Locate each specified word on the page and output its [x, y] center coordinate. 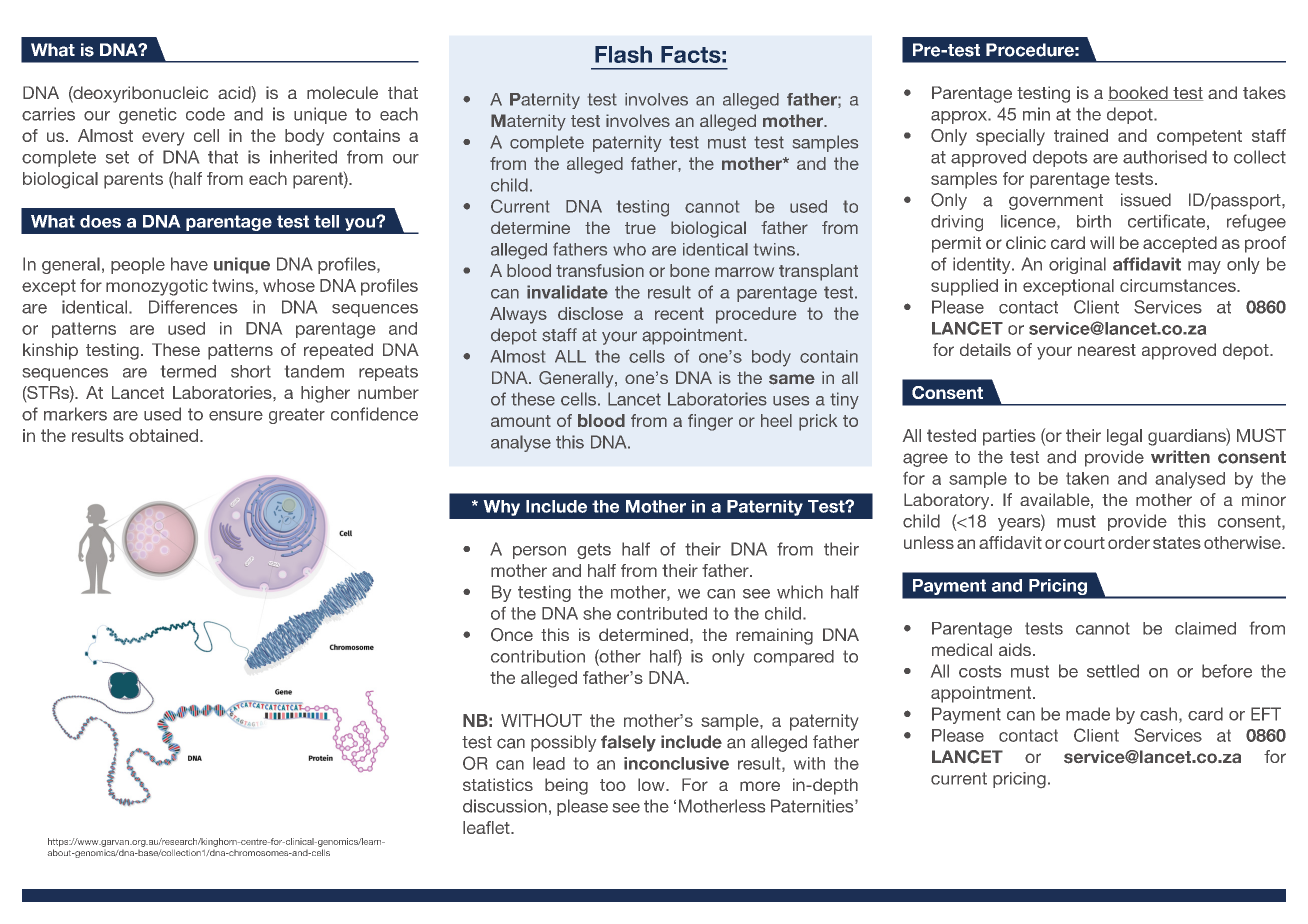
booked [1139, 93]
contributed [662, 613]
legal [1124, 437]
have [189, 264]
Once [512, 635]
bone [690, 270]
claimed [1205, 628]
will [1102, 242]
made [1088, 714]
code [205, 114]
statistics [498, 784]
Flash [623, 54]
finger [710, 422]
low [652, 784]
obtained [163, 435]
